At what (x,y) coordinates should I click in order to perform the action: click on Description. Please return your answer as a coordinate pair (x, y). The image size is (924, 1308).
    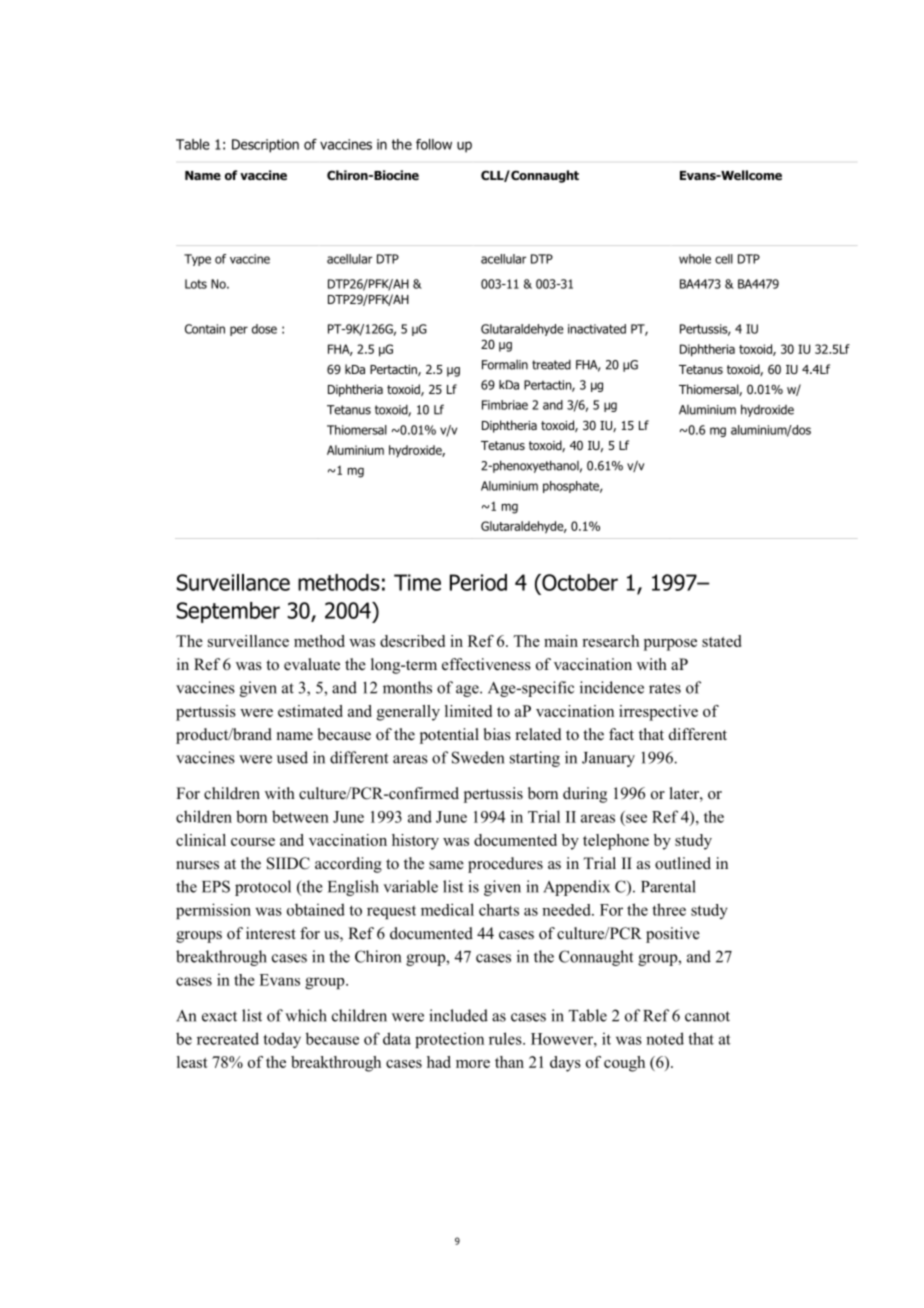
    Looking at the image, I should click on (265, 146).
